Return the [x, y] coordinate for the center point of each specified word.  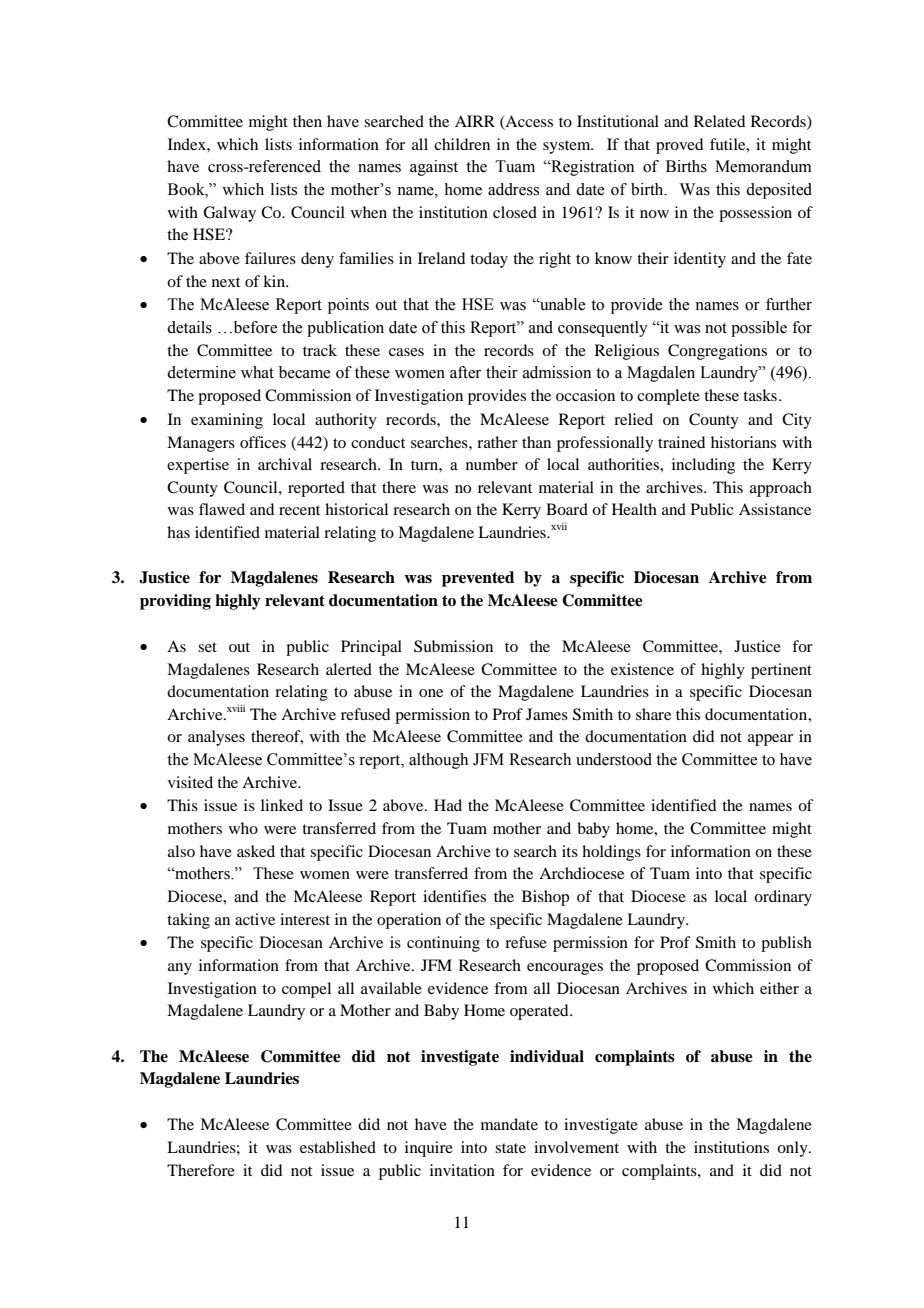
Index [188, 144]
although [438, 761]
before [254, 327]
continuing [443, 944]
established [338, 1147]
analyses [216, 738]
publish [786, 944]
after [465, 372]
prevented [478, 579]
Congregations [717, 352]
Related [719, 121]
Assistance [775, 509]
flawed [222, 509]
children [462, 144]
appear [770, 740]
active [255, 919]
